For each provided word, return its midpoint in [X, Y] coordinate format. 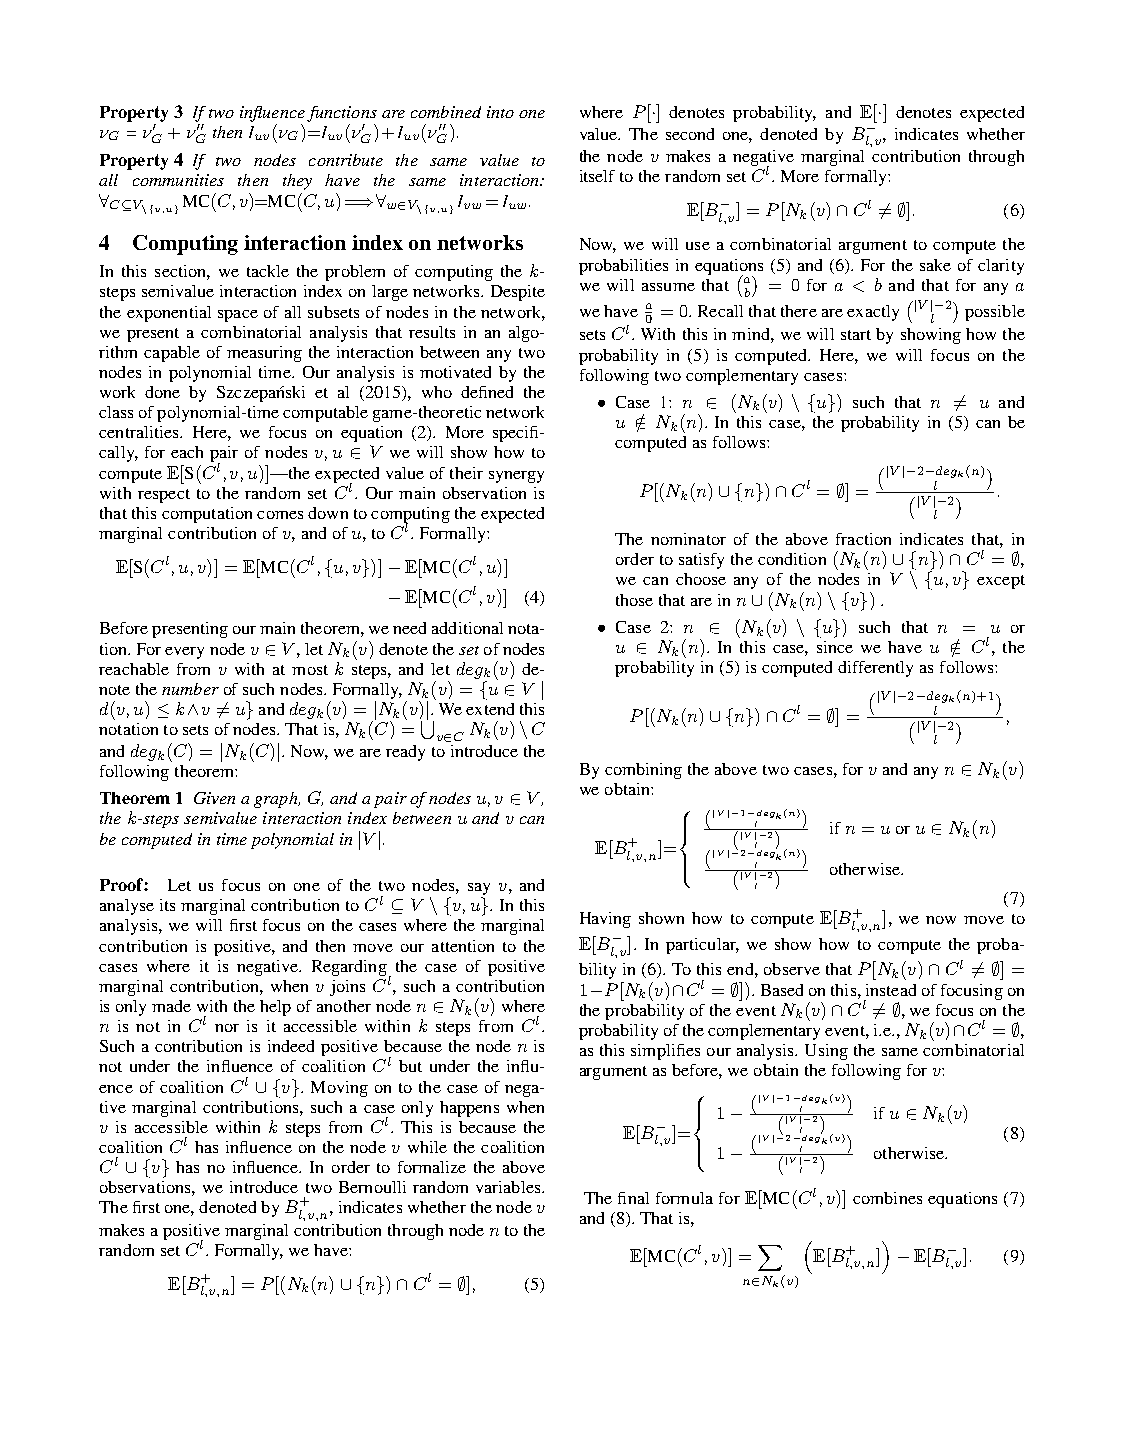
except [1001, 582]
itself [597, 176]
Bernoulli [372, 1187]
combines [887, 1198]
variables [509, 1187]
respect [164, 496]
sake [935, 265]
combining [643, 771]
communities [178, 180]
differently [875, 669]
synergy [516, 477]
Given [214, 798]
